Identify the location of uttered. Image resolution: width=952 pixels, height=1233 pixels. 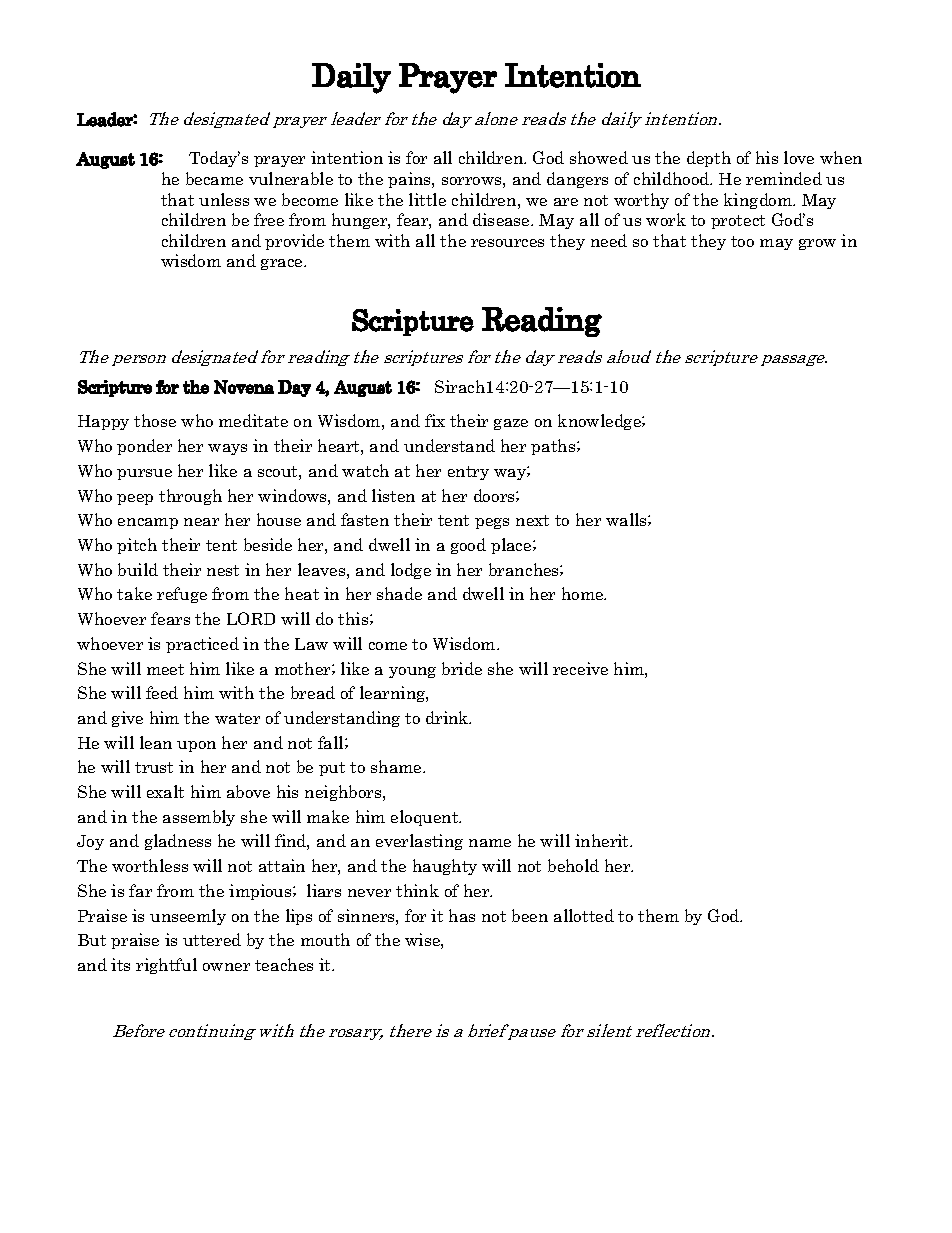
(212, 939).
